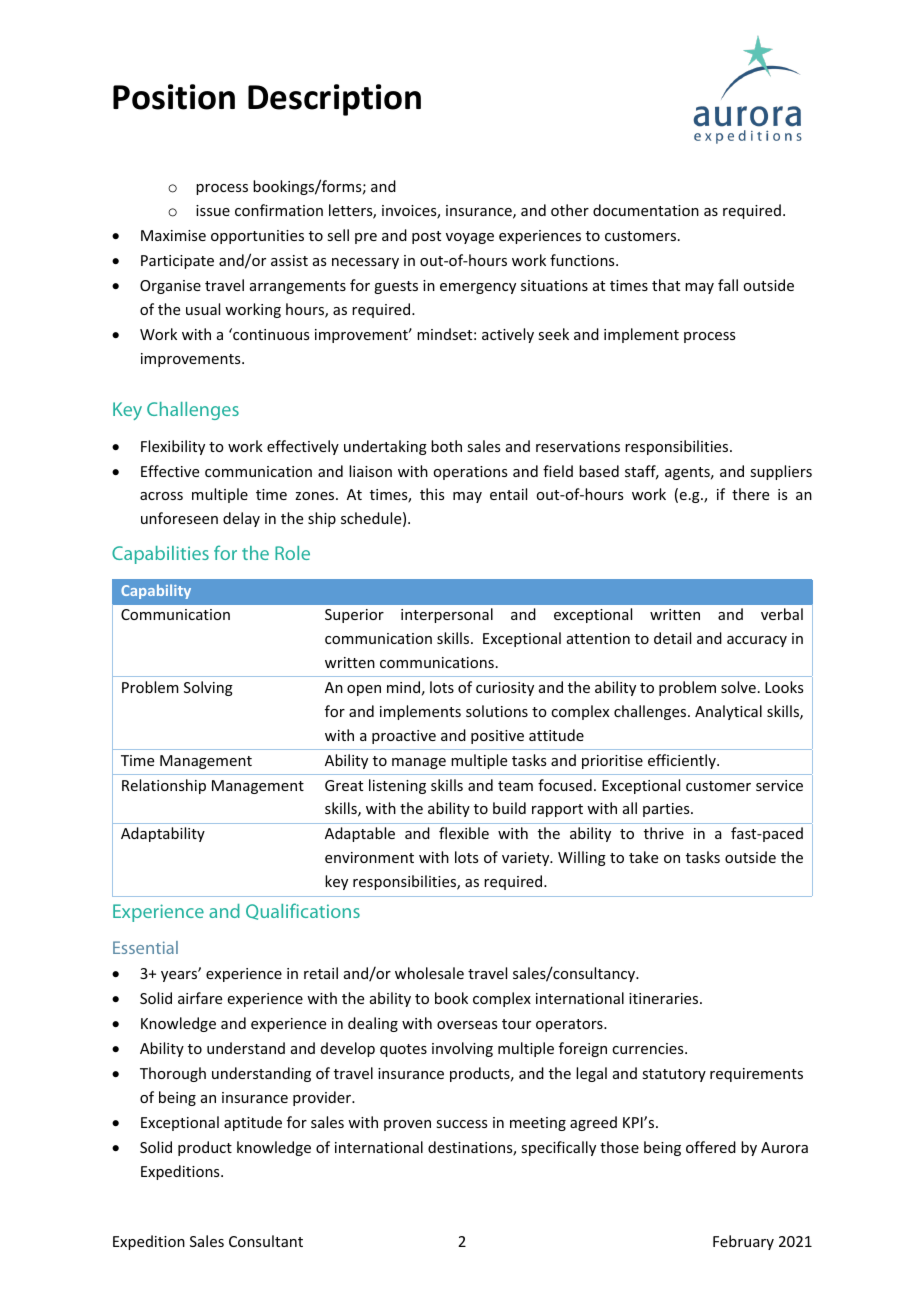  I want to click on solve, so click(738, 687).
